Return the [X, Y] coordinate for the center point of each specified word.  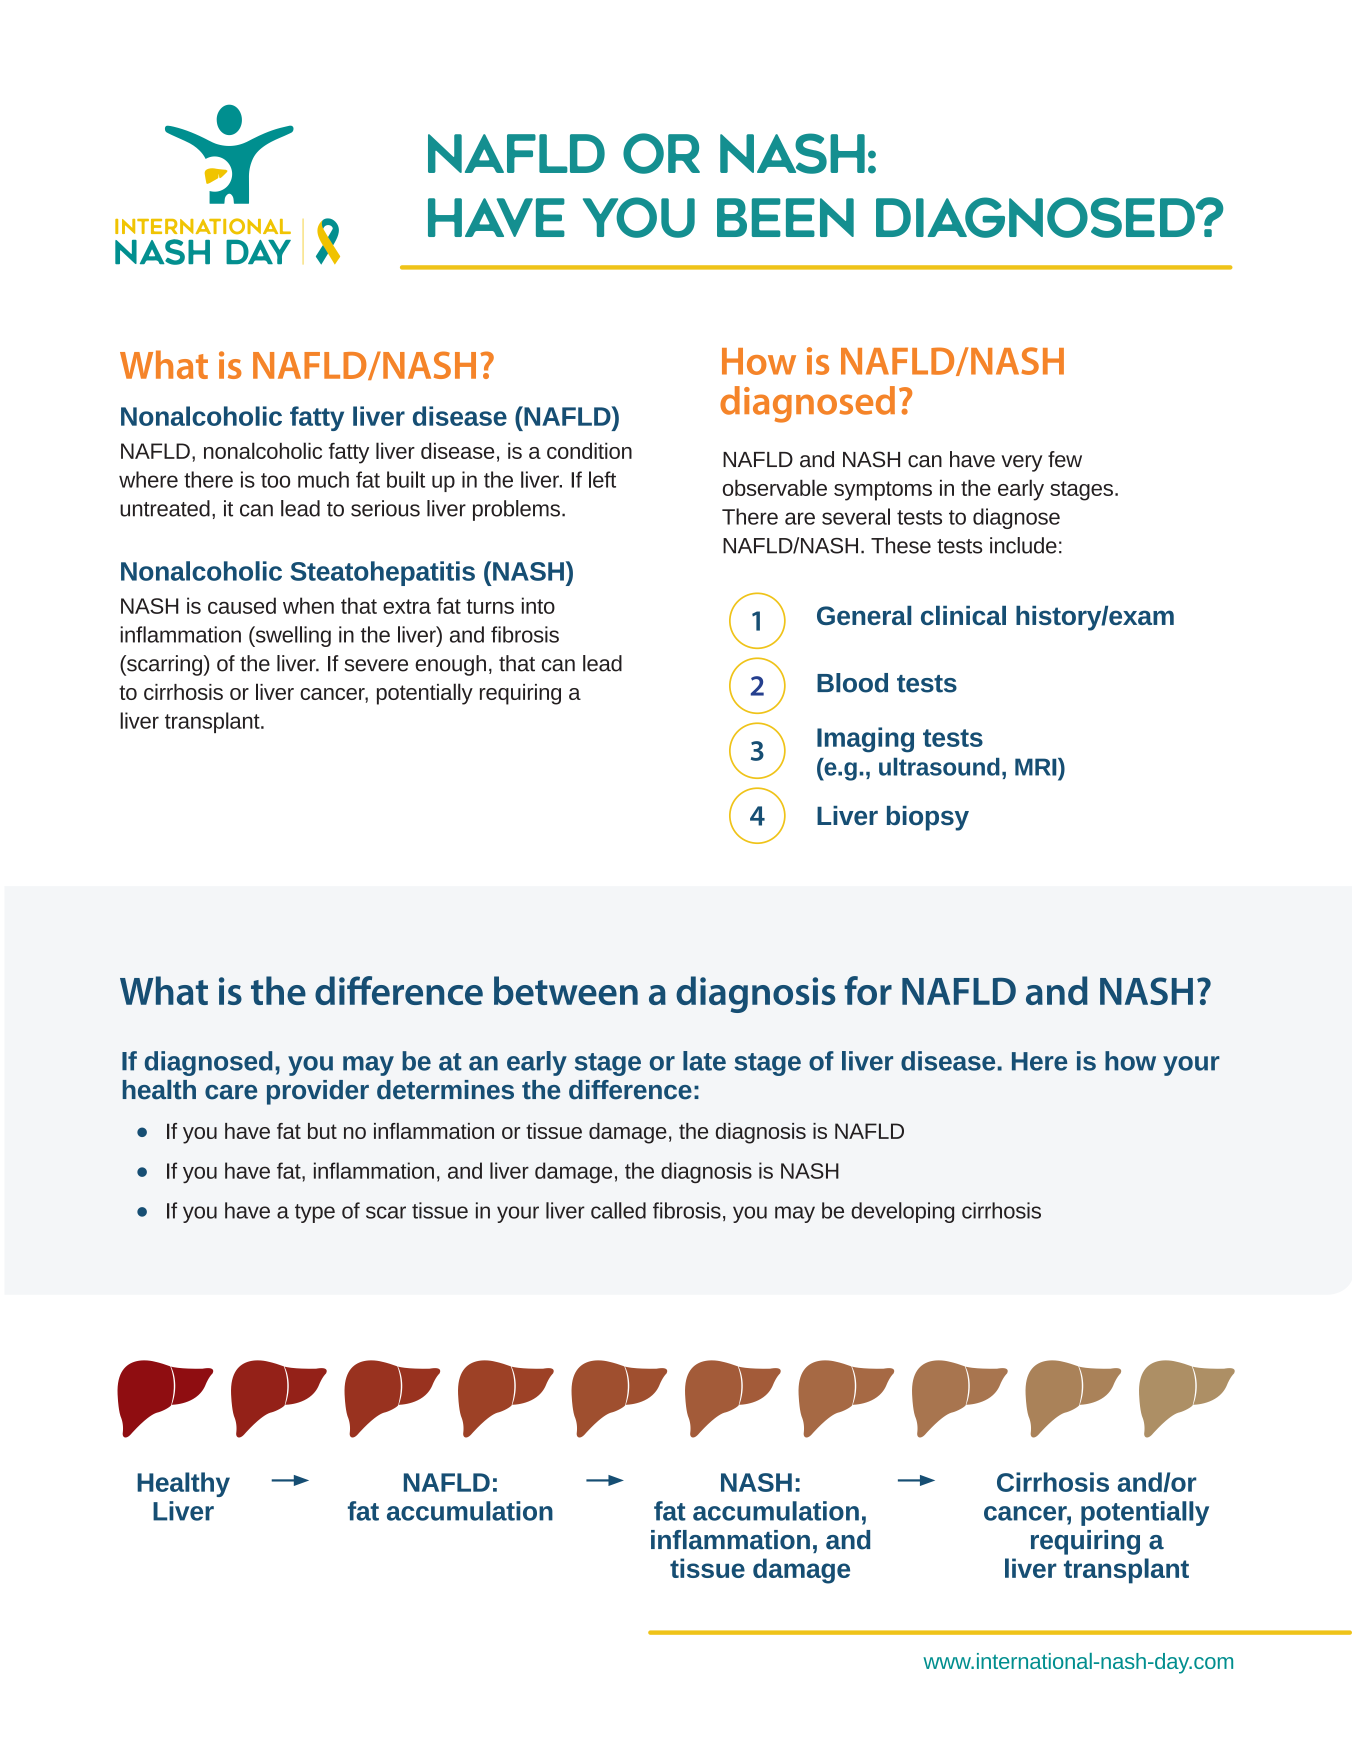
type [315, 1213]
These [901, 545]
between [566, 990]
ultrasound [939, 767]
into [538, 605]
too [275, 480]
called [618, 1210]
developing [902, 1212]
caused [242, 605]
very [1021, 463]
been [785, 217]
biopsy [928, 818]
